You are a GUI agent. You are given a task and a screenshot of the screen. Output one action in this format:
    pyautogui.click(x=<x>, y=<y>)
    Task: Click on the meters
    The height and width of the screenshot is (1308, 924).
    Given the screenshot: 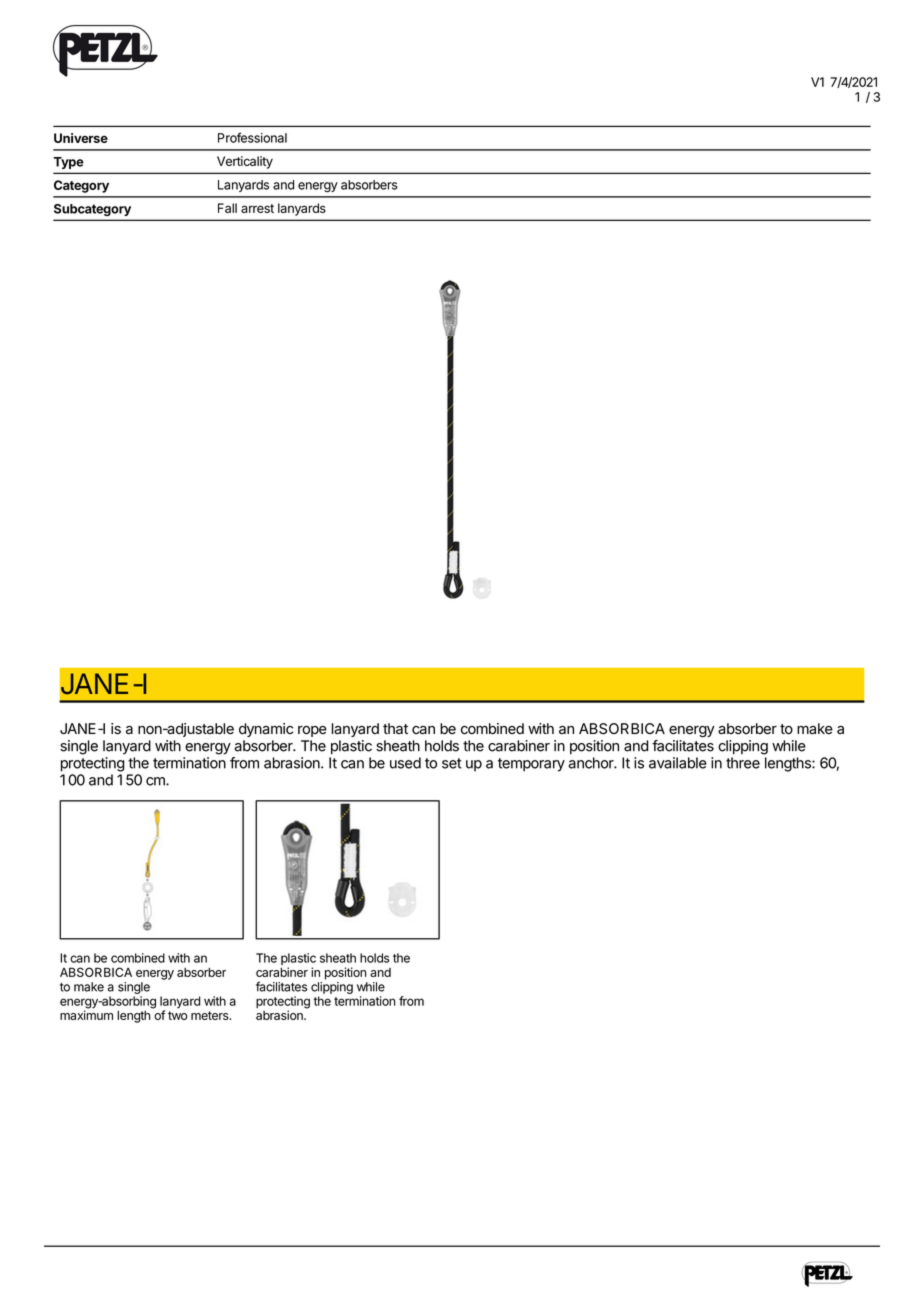 What is the action you would take?
    pyautogui.click(x=211, y=1015)
